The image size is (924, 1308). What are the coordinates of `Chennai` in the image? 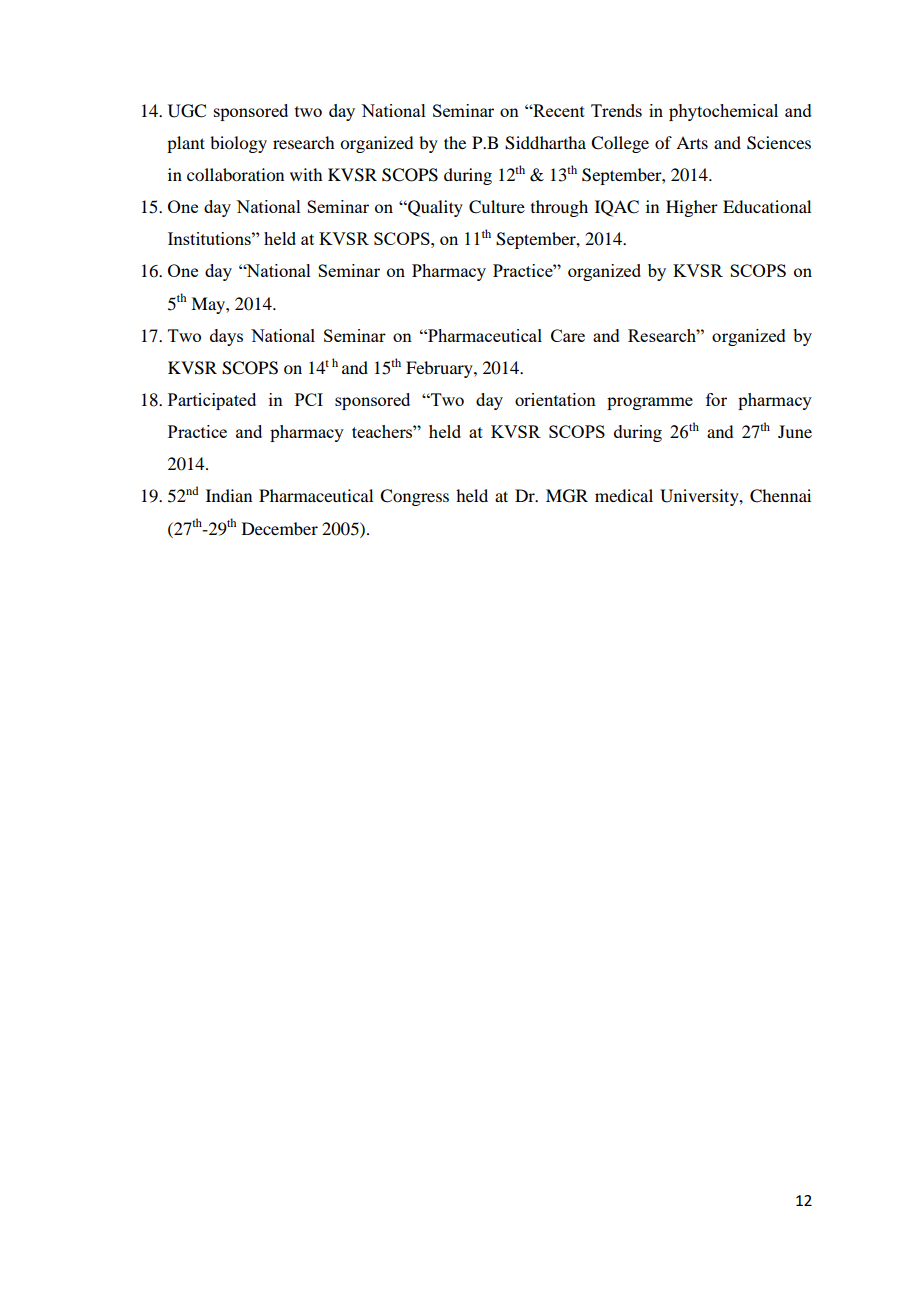 It's located at (780, 496).
